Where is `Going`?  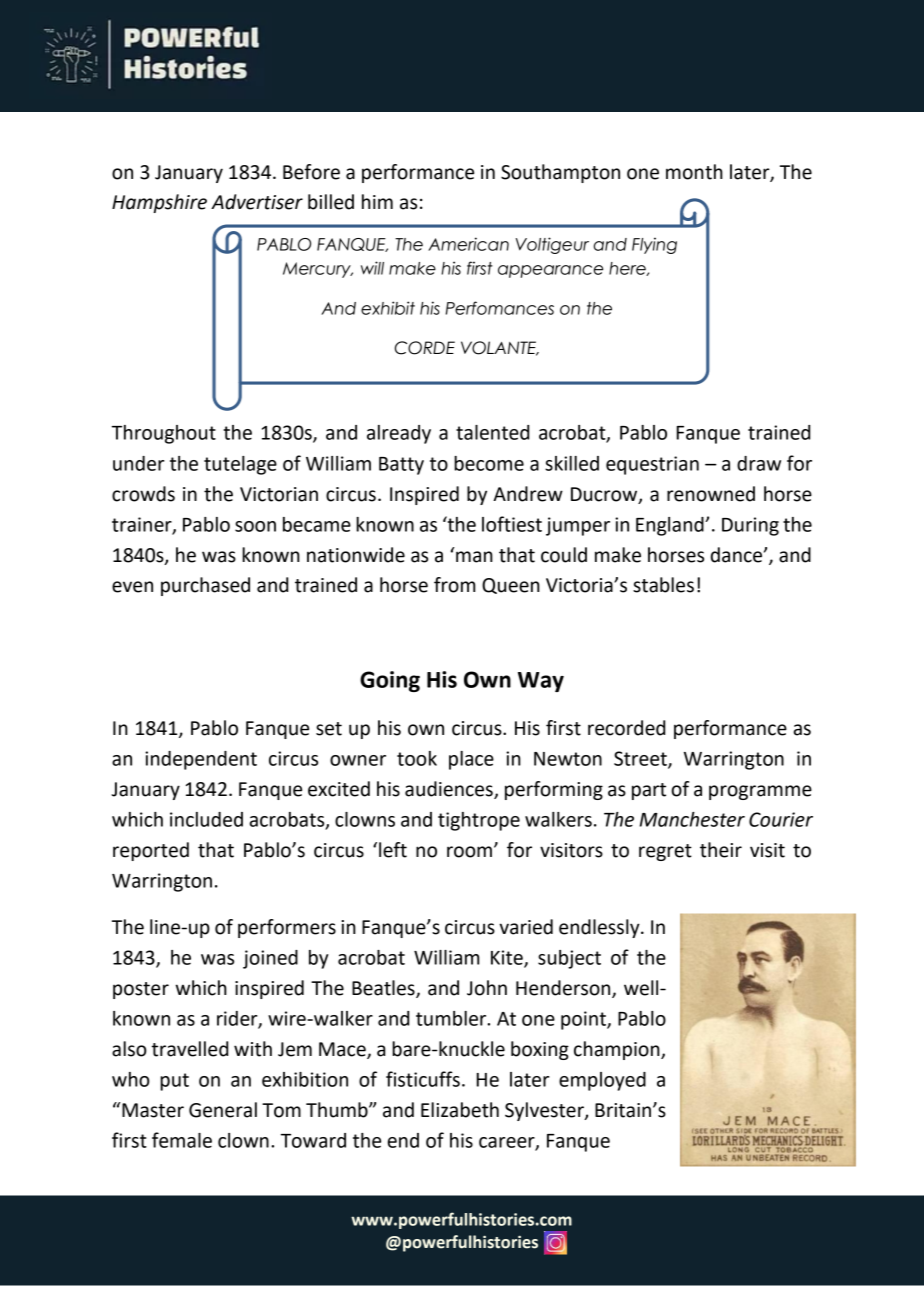
Going is located at coordinates (390, 681).
